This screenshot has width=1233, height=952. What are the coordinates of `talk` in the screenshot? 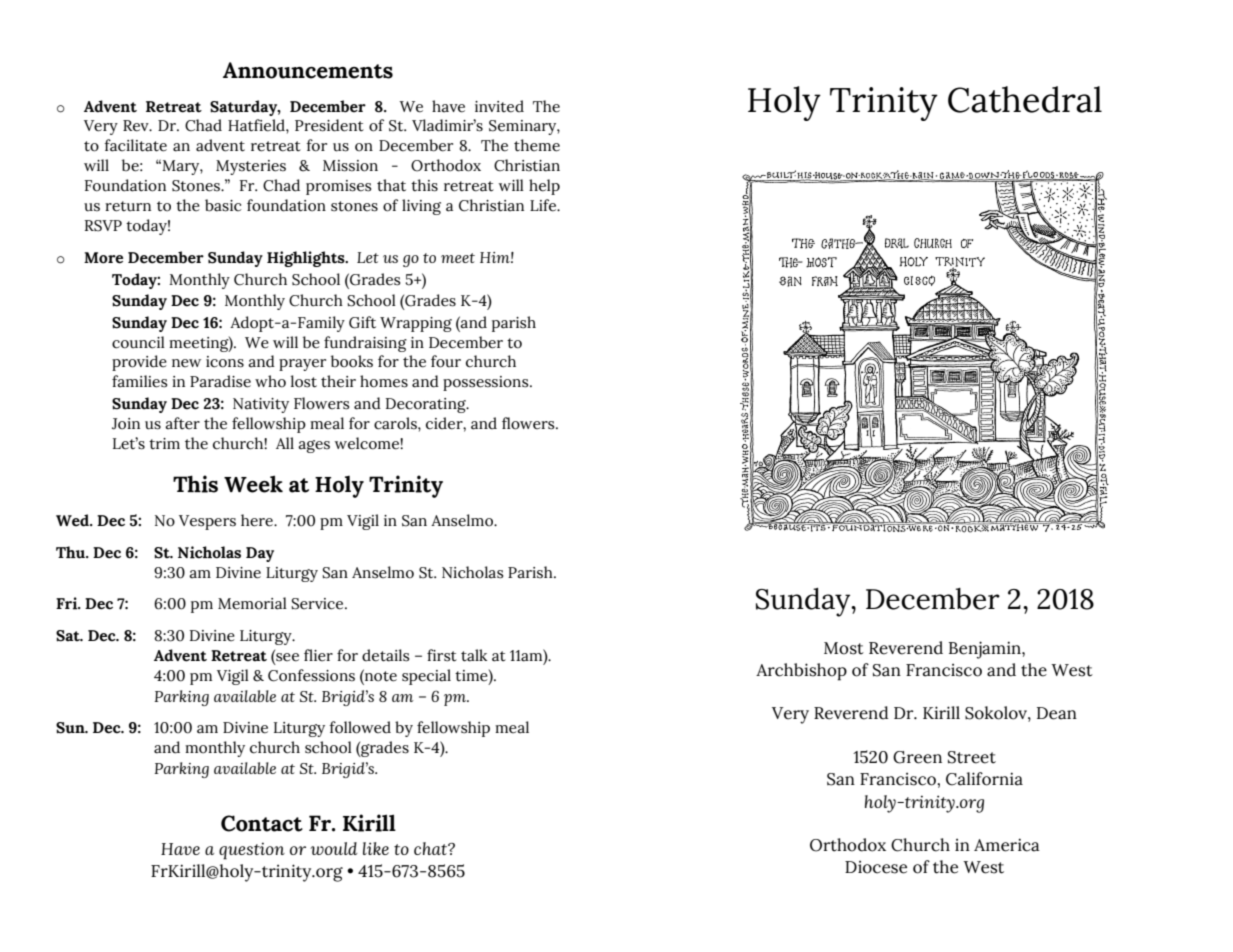 It's located at (474, 655).
